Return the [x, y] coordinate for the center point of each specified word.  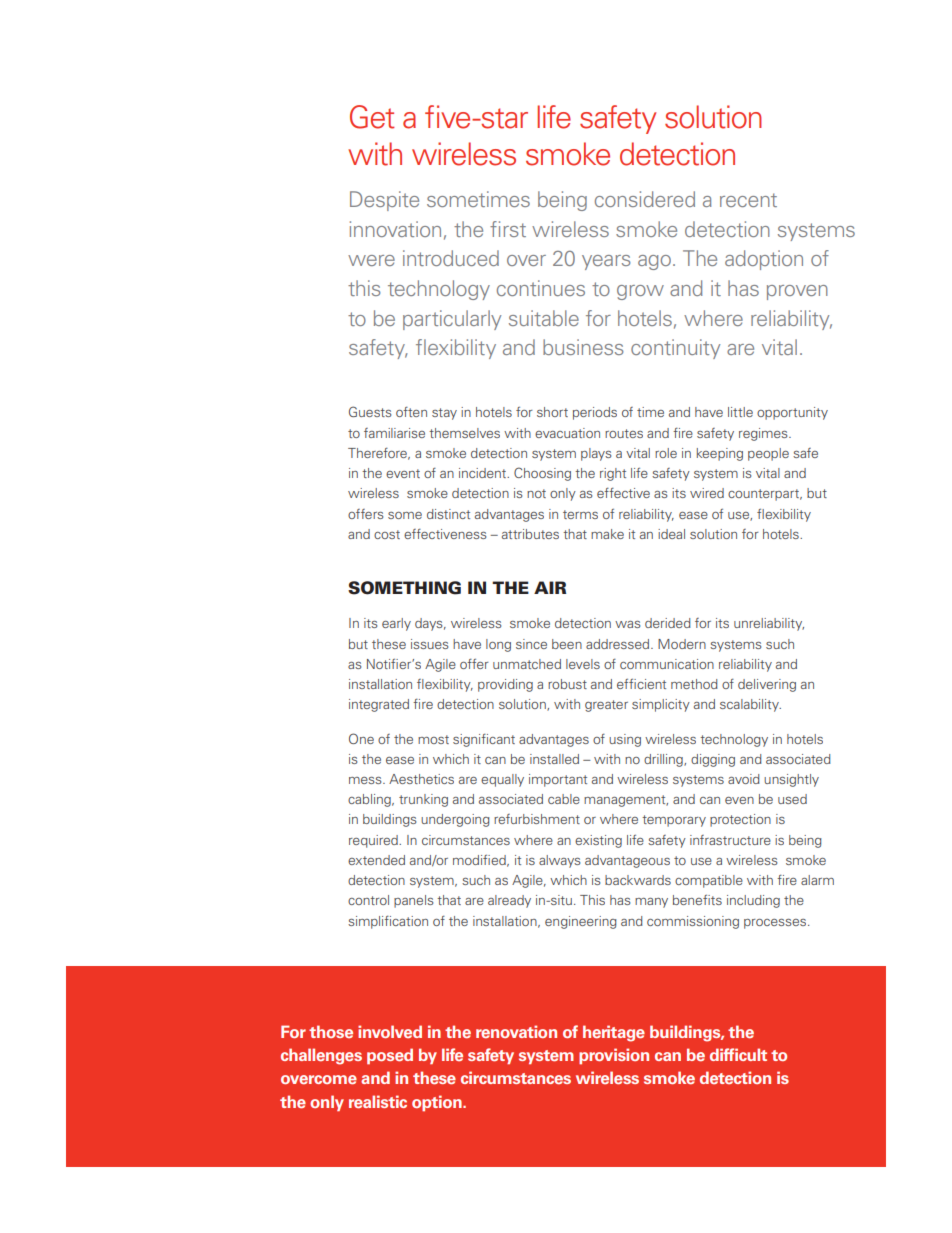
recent [748, 200]
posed [390, 1056]
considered [645, 199]
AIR [550, 587]
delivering [767, 685]
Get [372, 117]
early [396, 624]
